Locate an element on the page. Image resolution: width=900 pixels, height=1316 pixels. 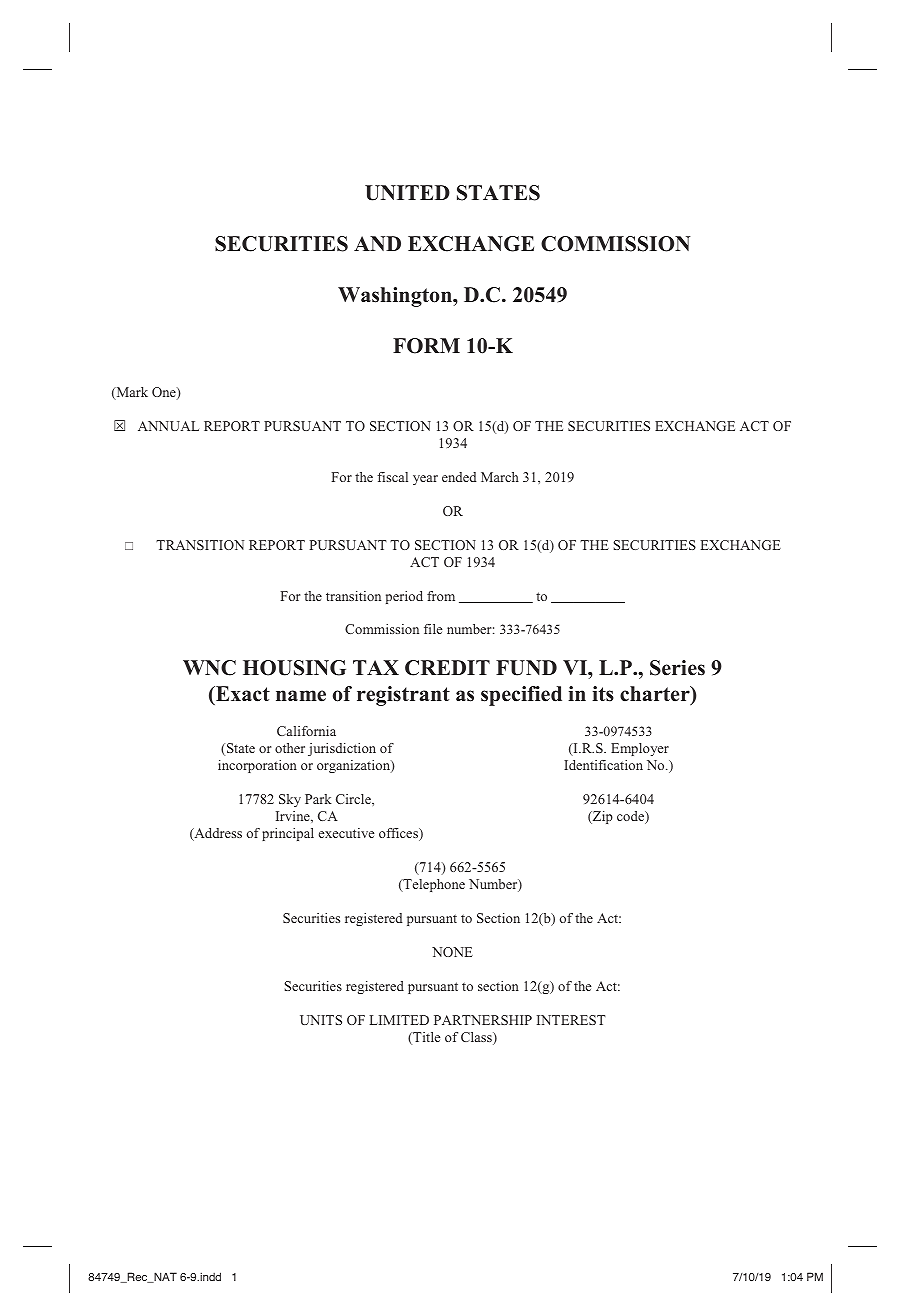
year is located at coordinates (425, 480).
